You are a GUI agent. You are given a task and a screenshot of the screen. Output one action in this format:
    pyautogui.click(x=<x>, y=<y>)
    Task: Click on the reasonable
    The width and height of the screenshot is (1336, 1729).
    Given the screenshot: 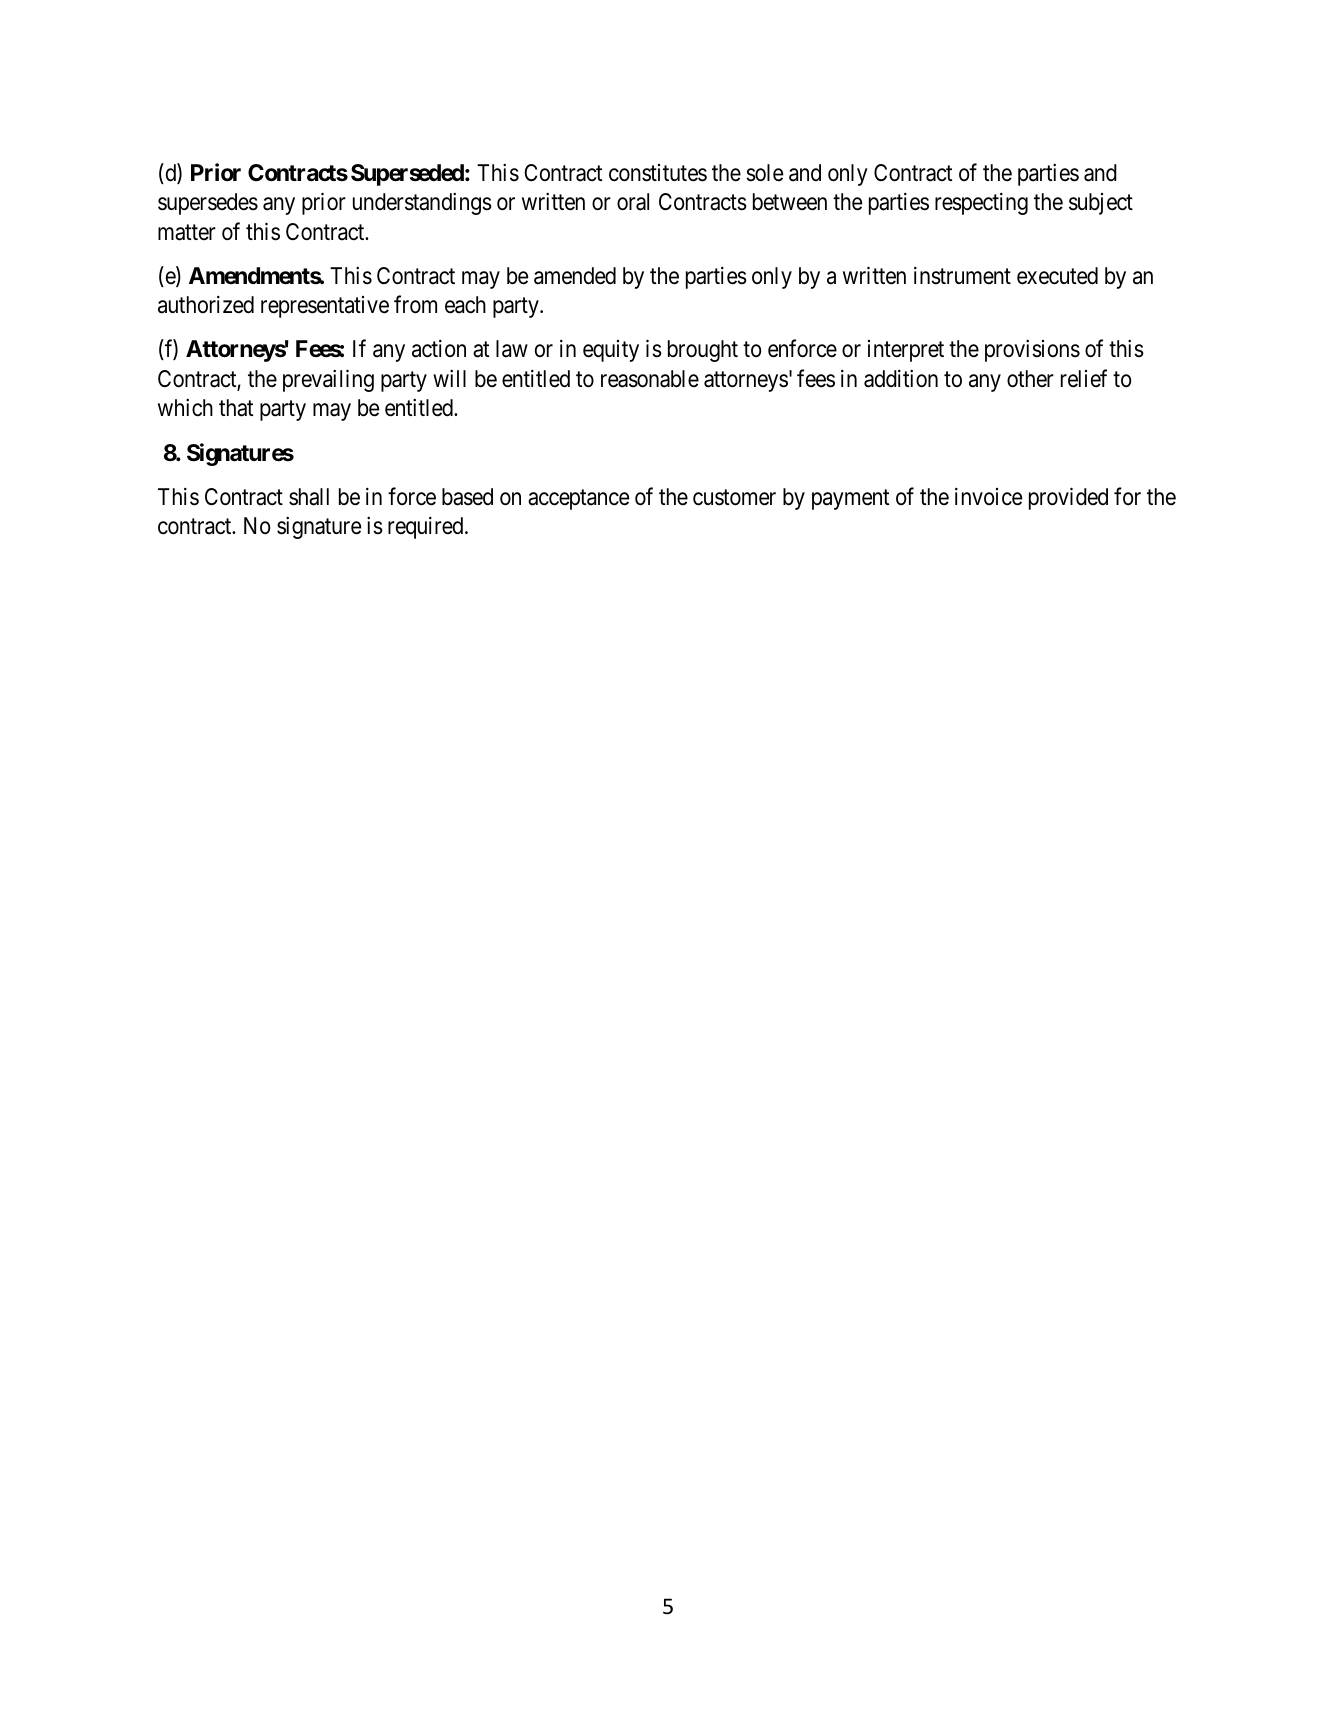 What is the action you would take?
    pyautogui.click(x=650, y=379)
